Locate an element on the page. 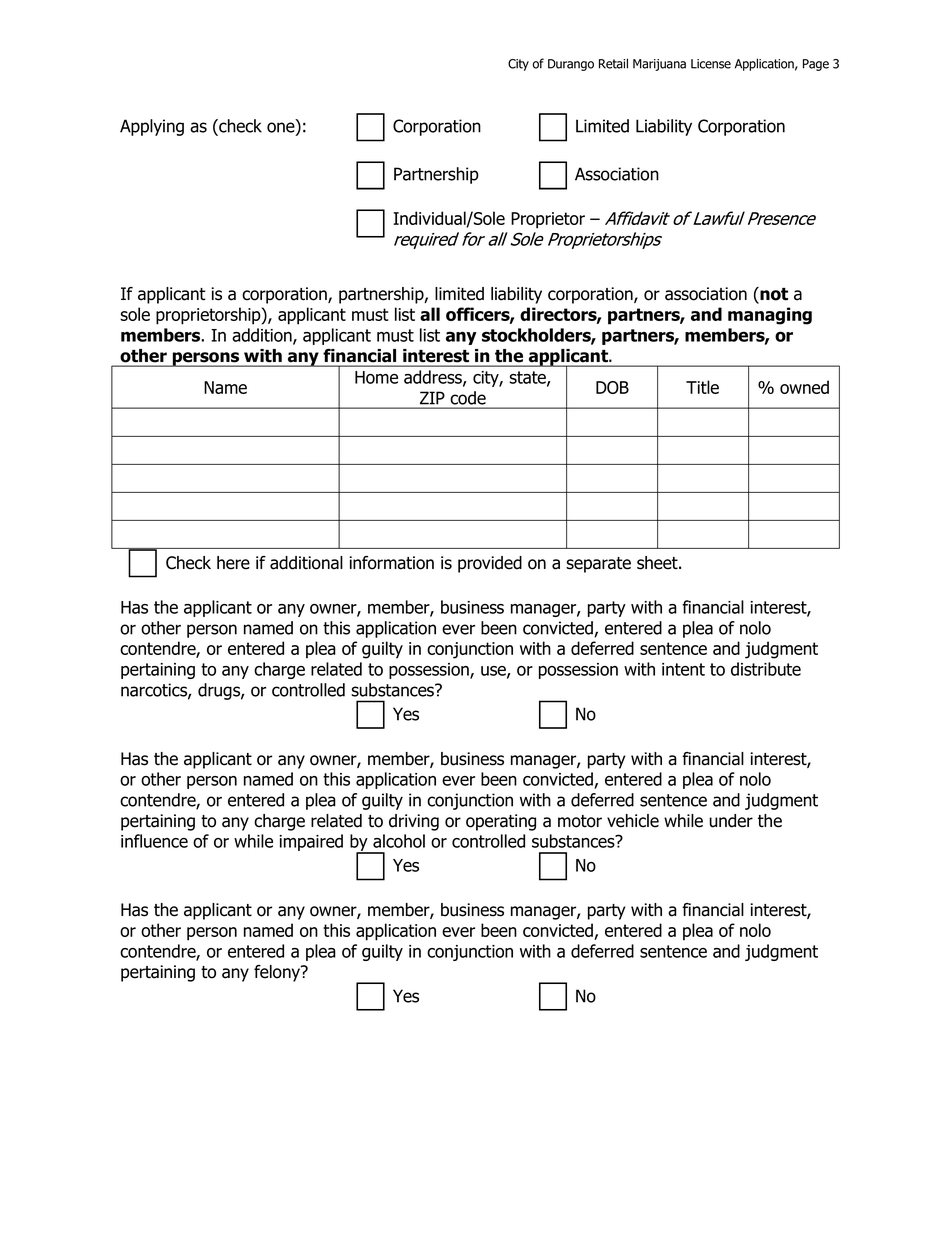 The image size is (952, 1233). felony is located at coordinates (278, 973).
